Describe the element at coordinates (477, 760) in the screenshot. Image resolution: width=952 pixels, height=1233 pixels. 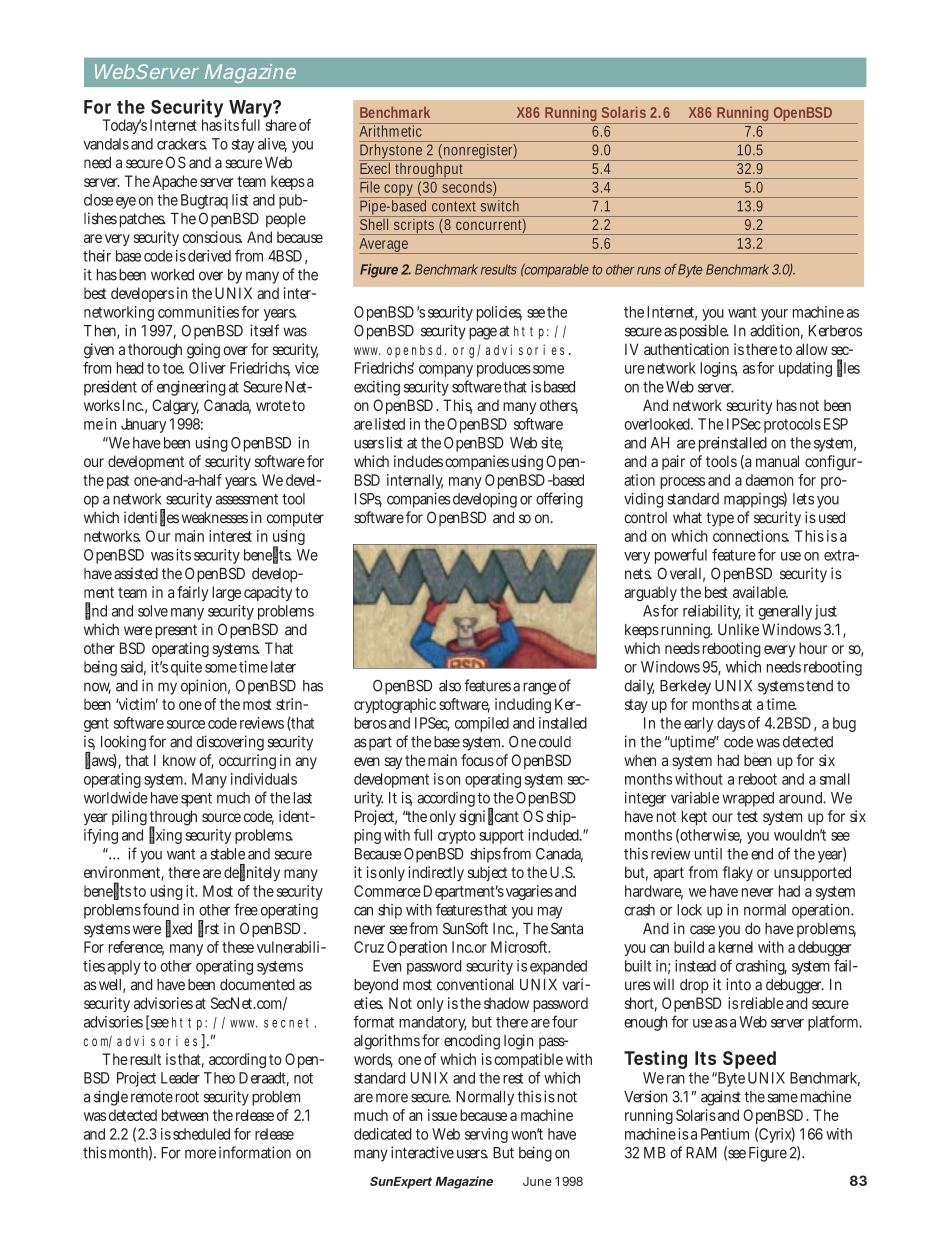
I see `focus` at that location.
